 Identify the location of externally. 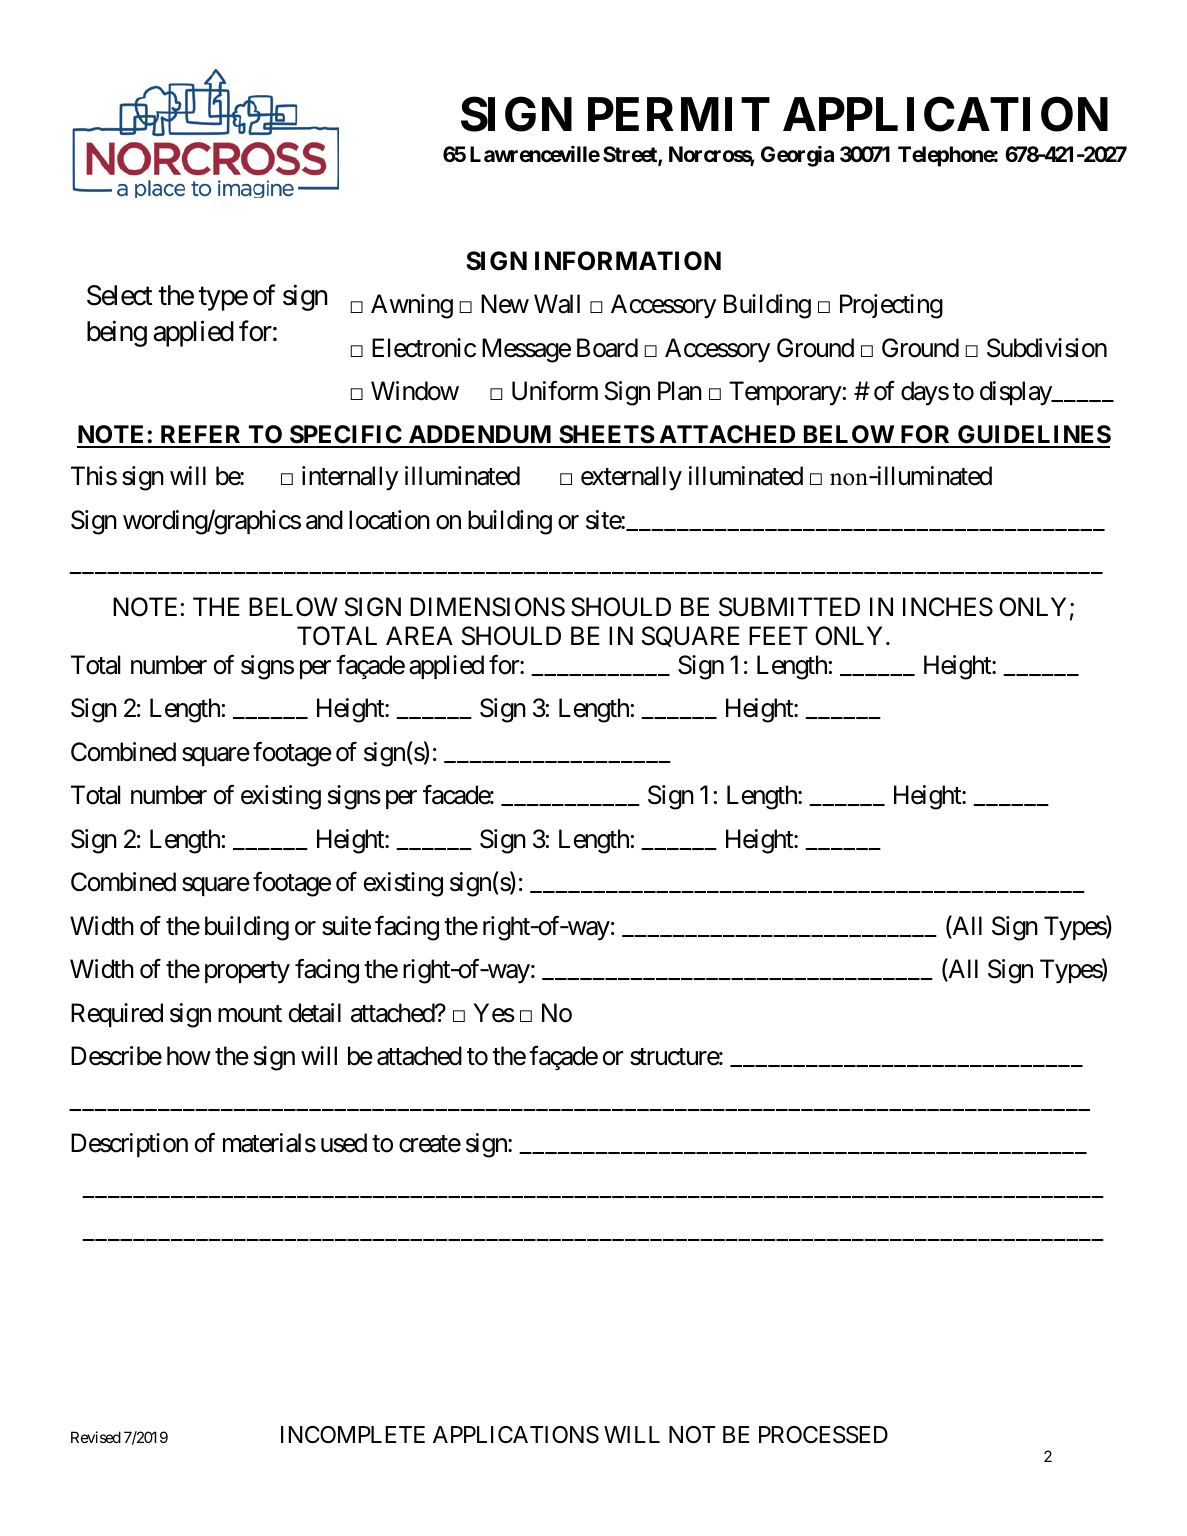
(631, 478).
